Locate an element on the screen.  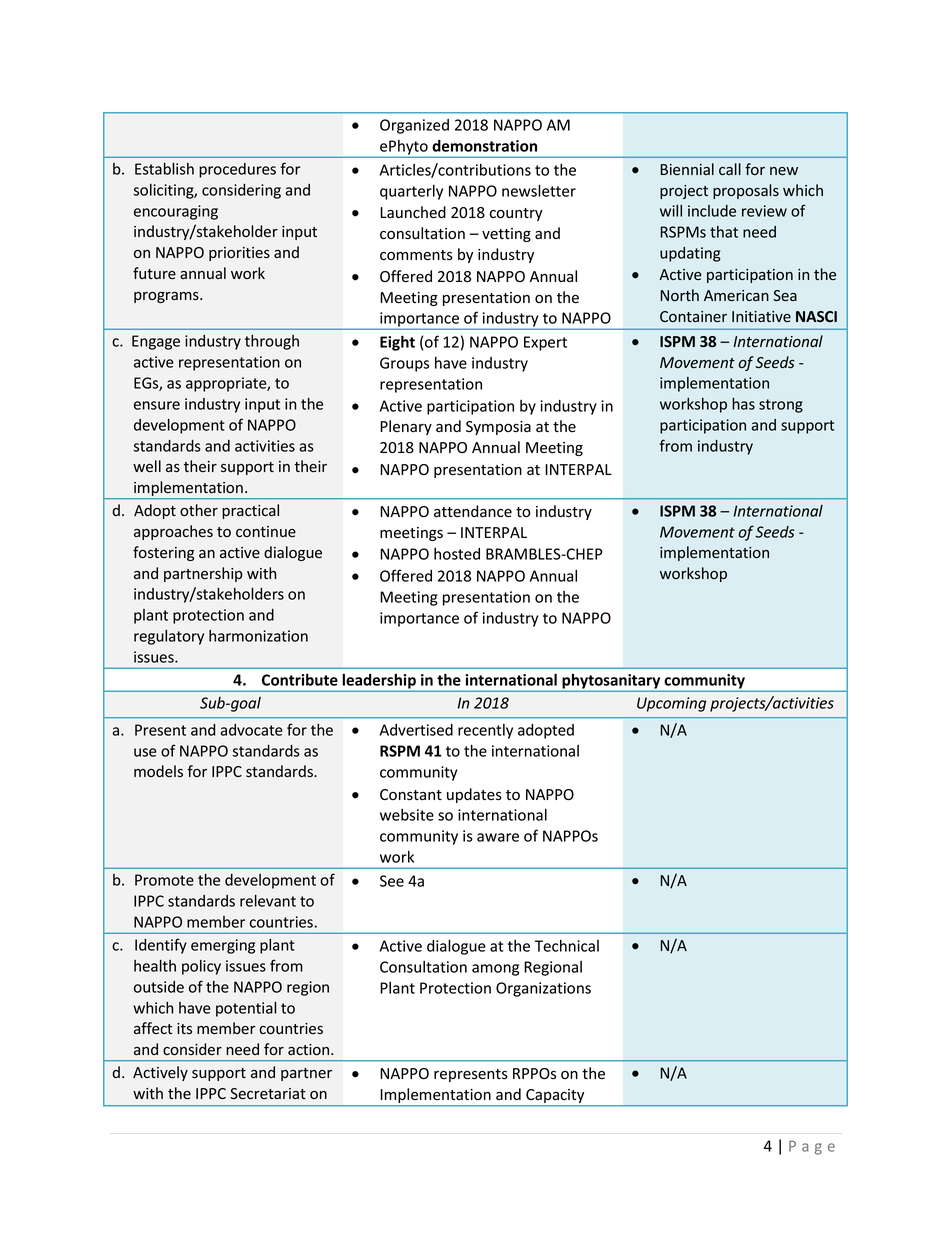
procedures is located at coordinates (237, 170).
